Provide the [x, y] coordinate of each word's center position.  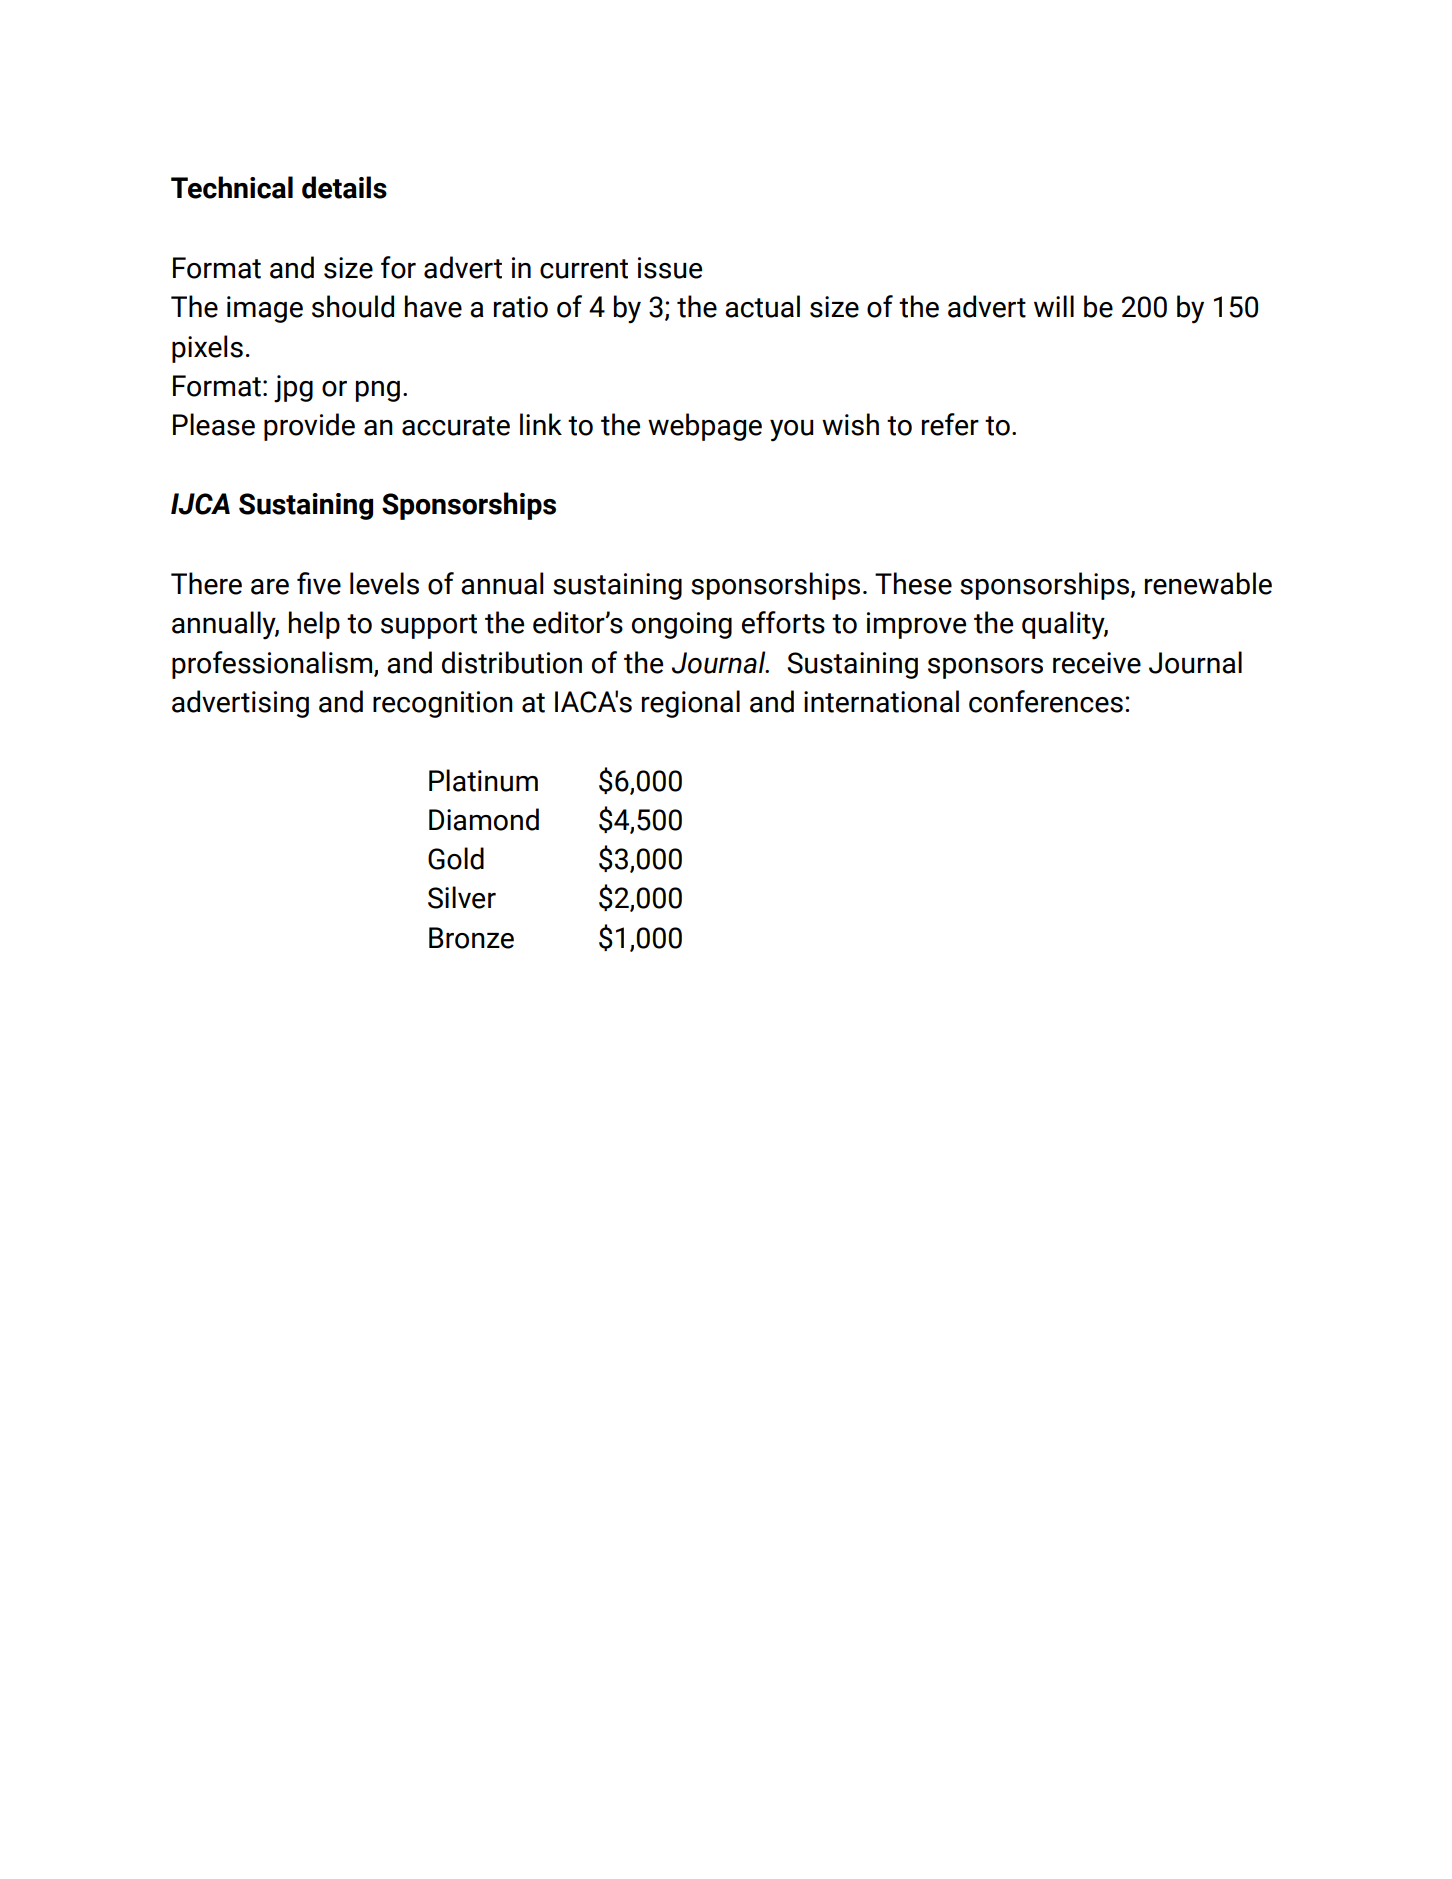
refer [950, 424]
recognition [443, 704]
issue [670, 268]
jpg [293, 389]
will [1054, 306]
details [344, 187]
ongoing [682, 625]
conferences [1046, 701]
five [319, 583]
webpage [705, 427]
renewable [1208, 583]
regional [691, 704]
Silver [462, 897]
